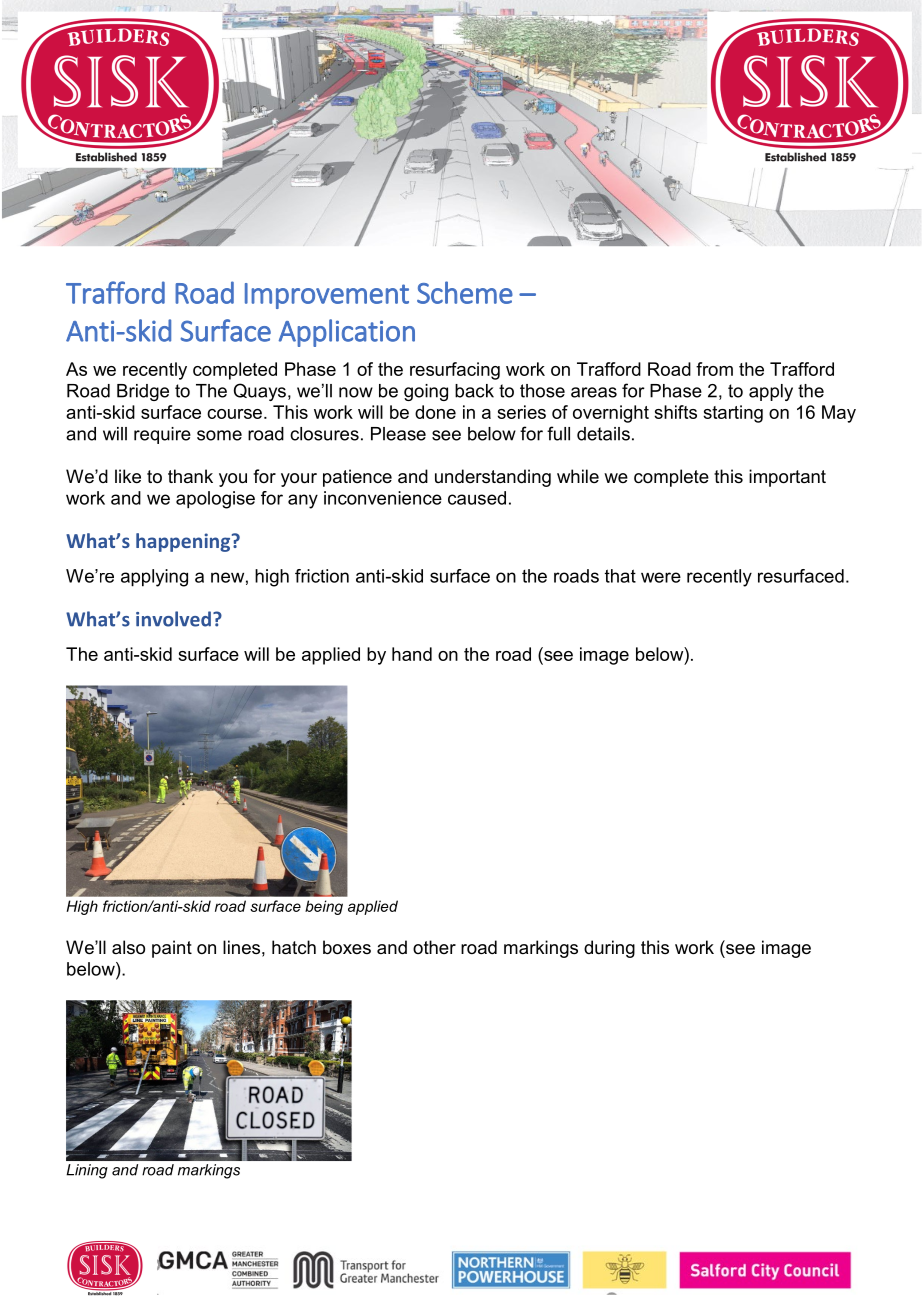 The image size is (924, 1308). I want to click on Lining, so click(87, 1171).
